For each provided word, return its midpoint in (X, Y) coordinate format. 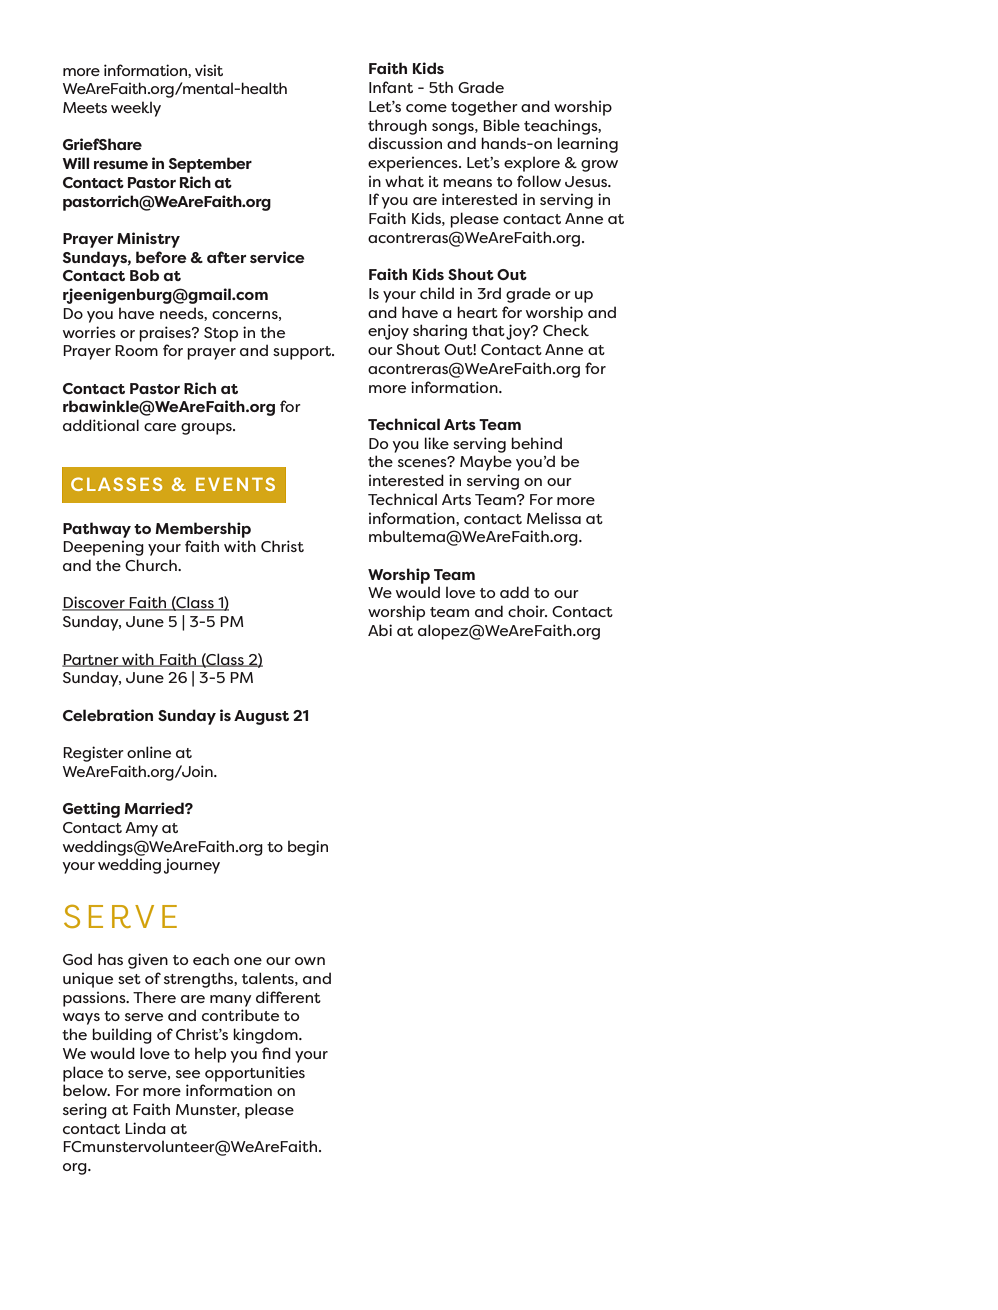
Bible (501, 125)
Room (136, 350)
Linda (145, 1128)
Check (566, 330)
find (276, 1053)
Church (152, 565)
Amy (141, 829)
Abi (380, 630)
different (288, 997)
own (310, 961)
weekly (136, 109)
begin (308, 848)
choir (527, 611)
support (303, 353)
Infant (391, 87)
